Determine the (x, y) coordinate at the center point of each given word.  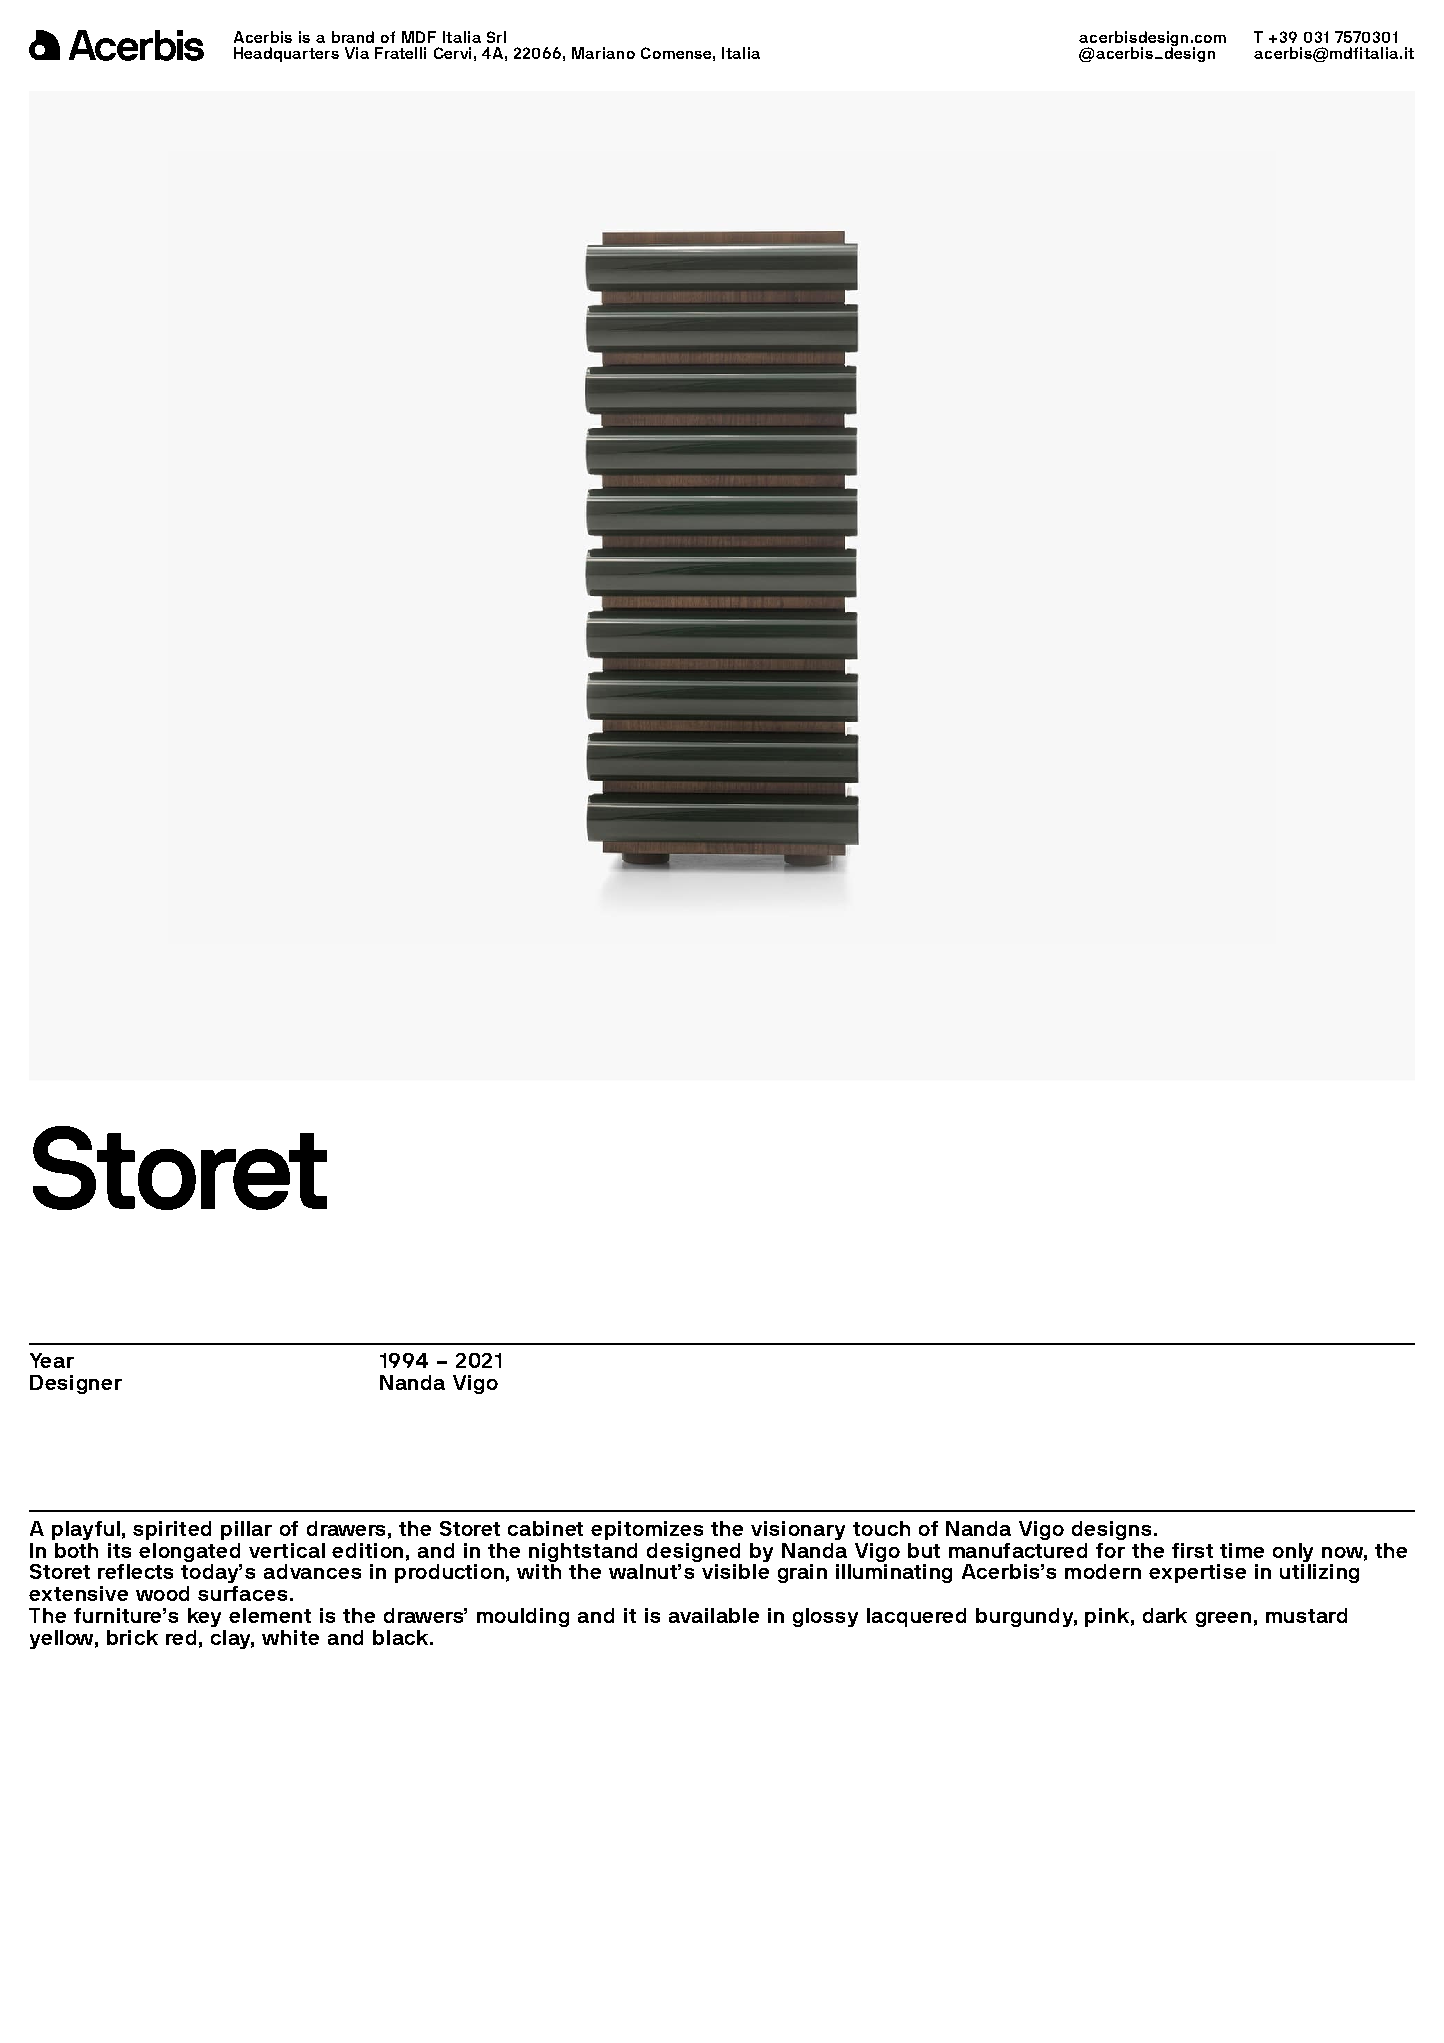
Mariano (603, 53)
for (1110, 1550)
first (1192, 1550)
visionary (798, 1530)
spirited (172, 1530)
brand (353, 37)
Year (52, 1360)
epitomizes (647, 1530)
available (714, 1615)
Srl (496, 37)
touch (881, 1528)
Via (357, 53)
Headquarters (286, 54)
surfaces (242, 1593)
